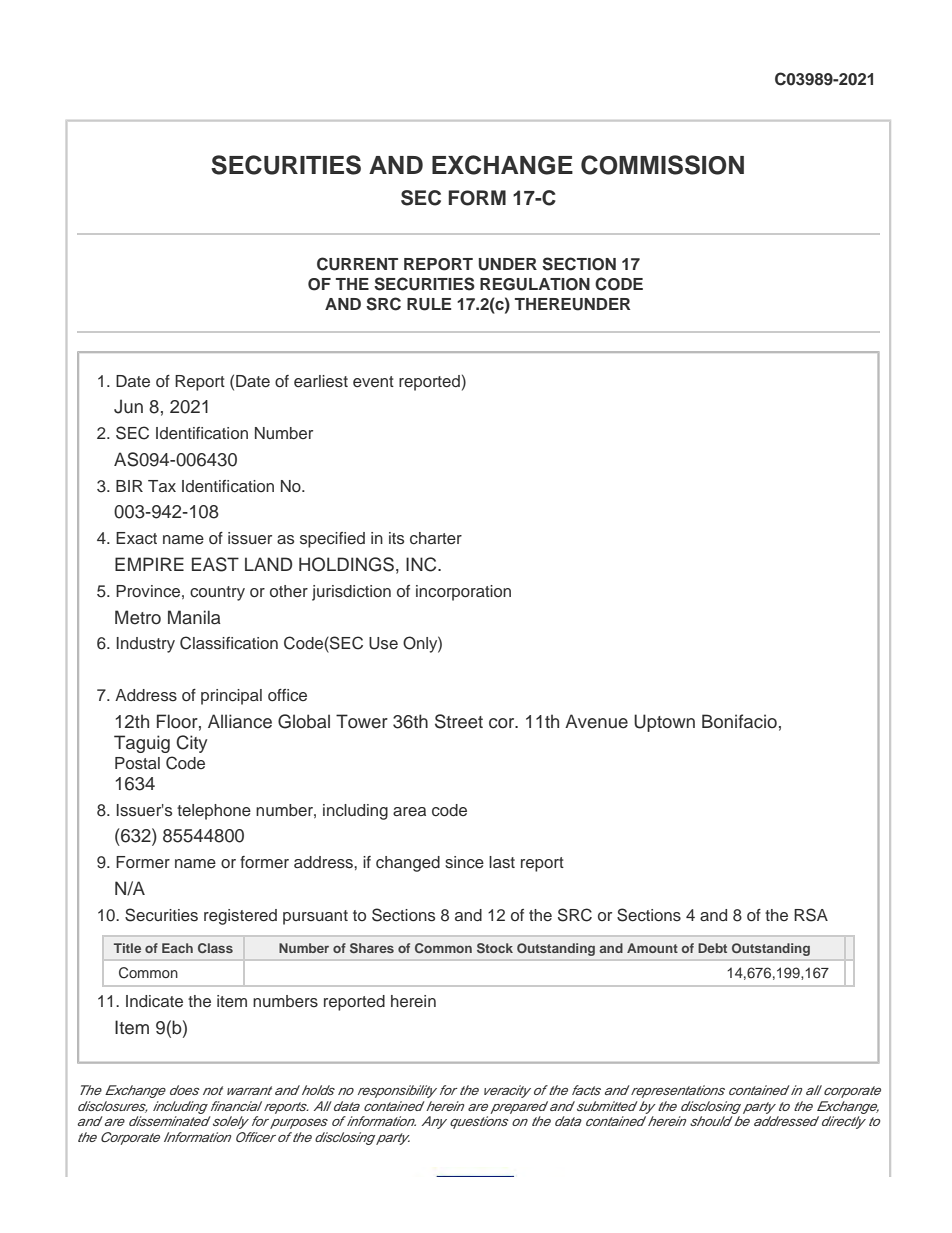  Describe the element at coordinates (436, 538) in the screenshot. I see `charter` at that location.
